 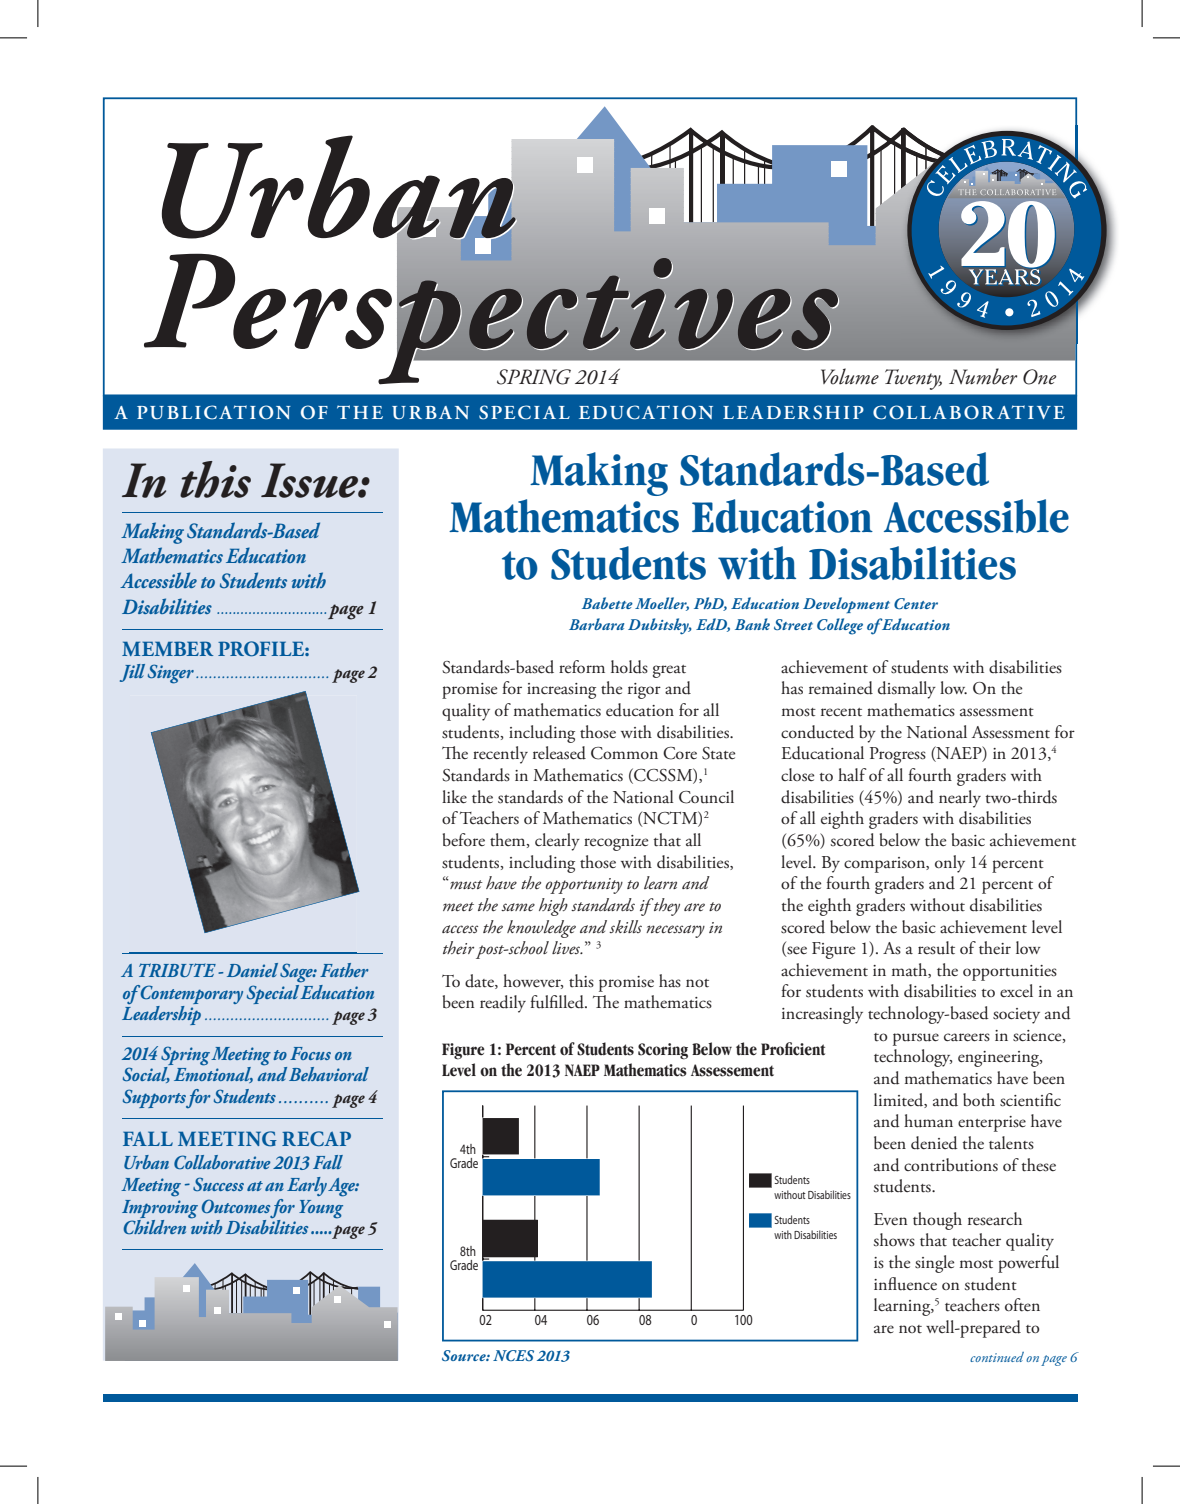 What do you see at coordinates (916, 603) in the page?
I see `Center` at bounding box center [916, 603].
